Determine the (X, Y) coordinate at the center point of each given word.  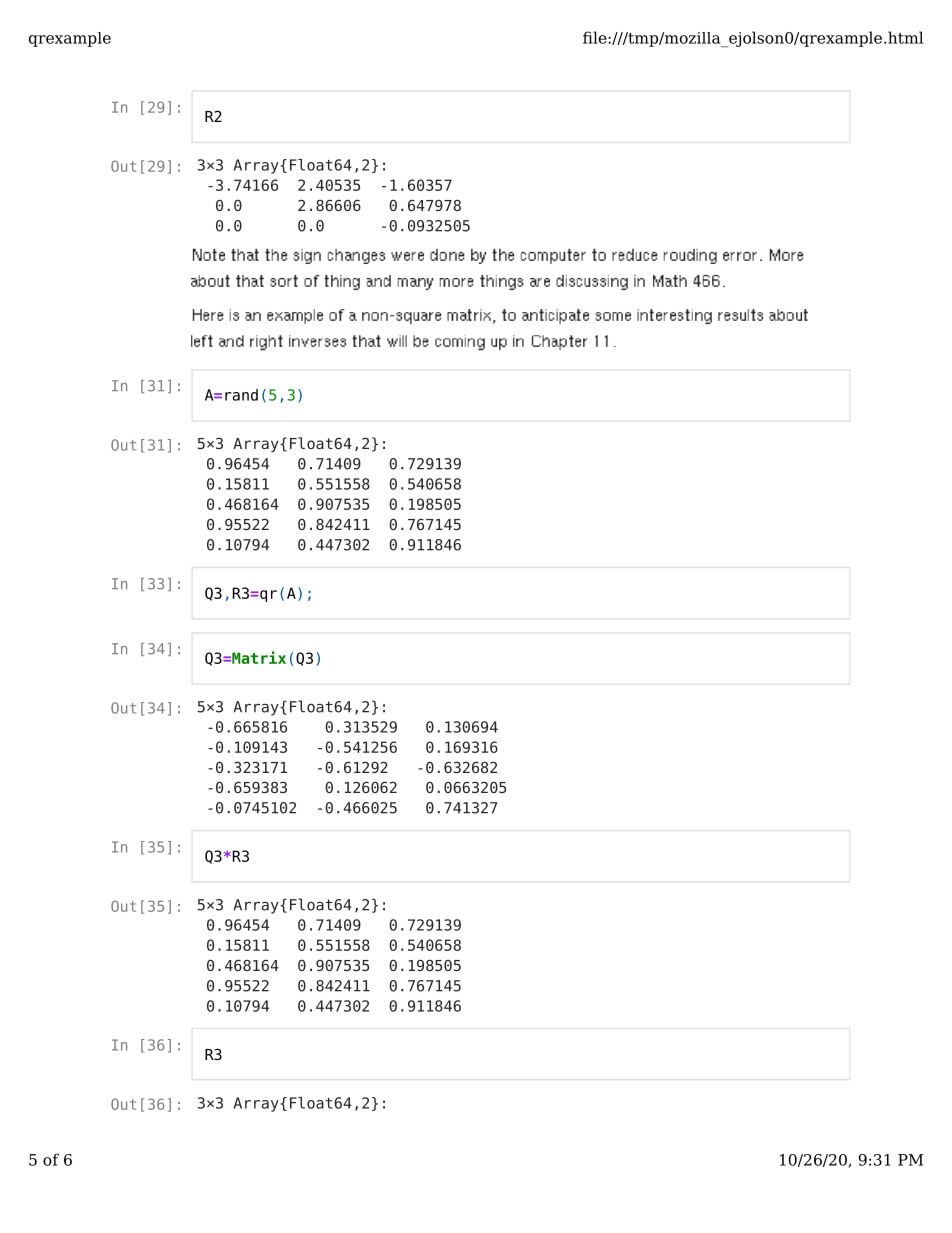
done (447, 255)
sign (307, 256)
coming (460, 343)
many (416, 284)
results (740, 315)
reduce (635, 255)
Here (208, 315)
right (266, 343)
